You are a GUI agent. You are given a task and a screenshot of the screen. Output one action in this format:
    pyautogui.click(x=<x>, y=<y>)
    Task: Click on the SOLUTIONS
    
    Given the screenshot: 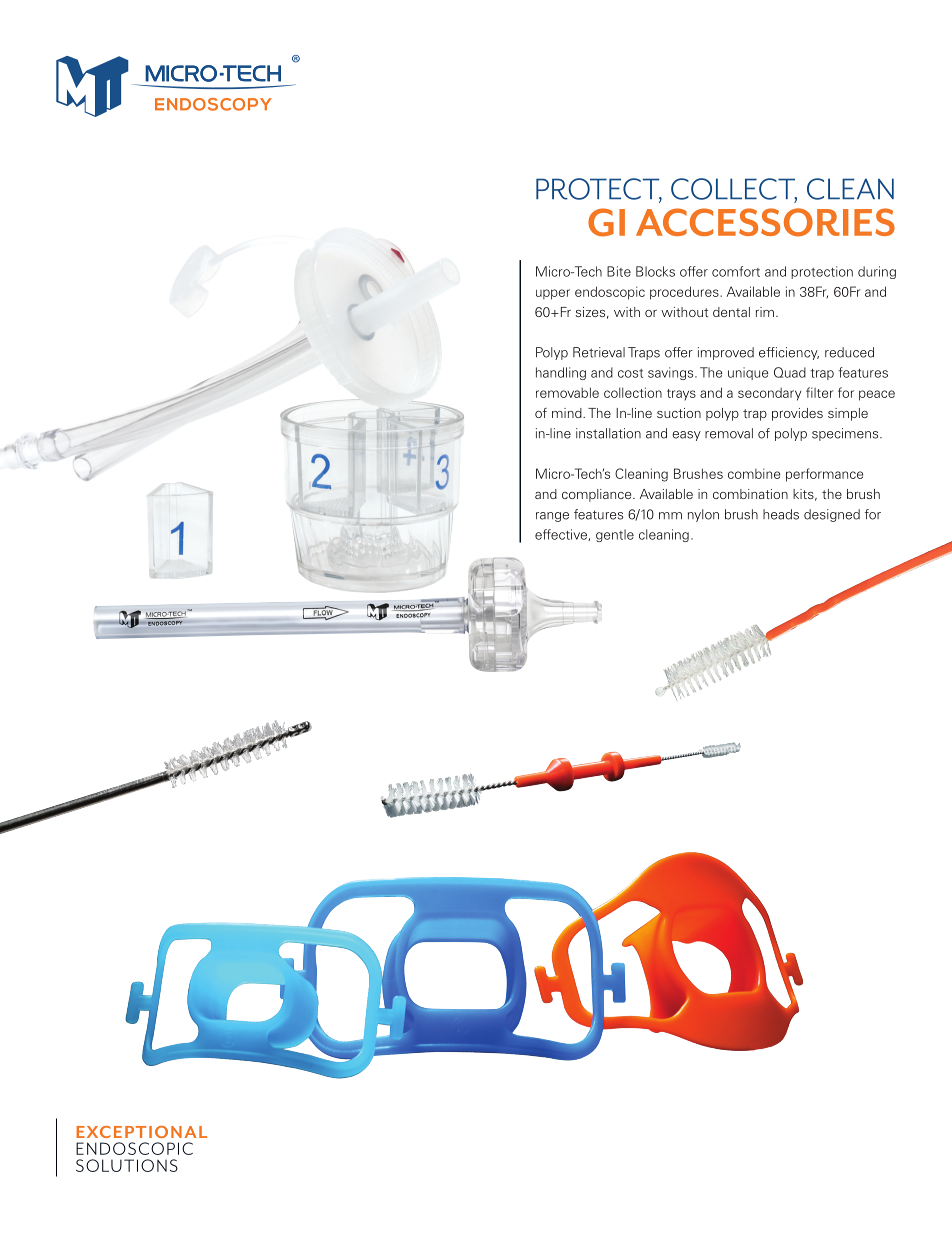 What is the action you would take?
    pyautogui.click(x=127, y=1165)
